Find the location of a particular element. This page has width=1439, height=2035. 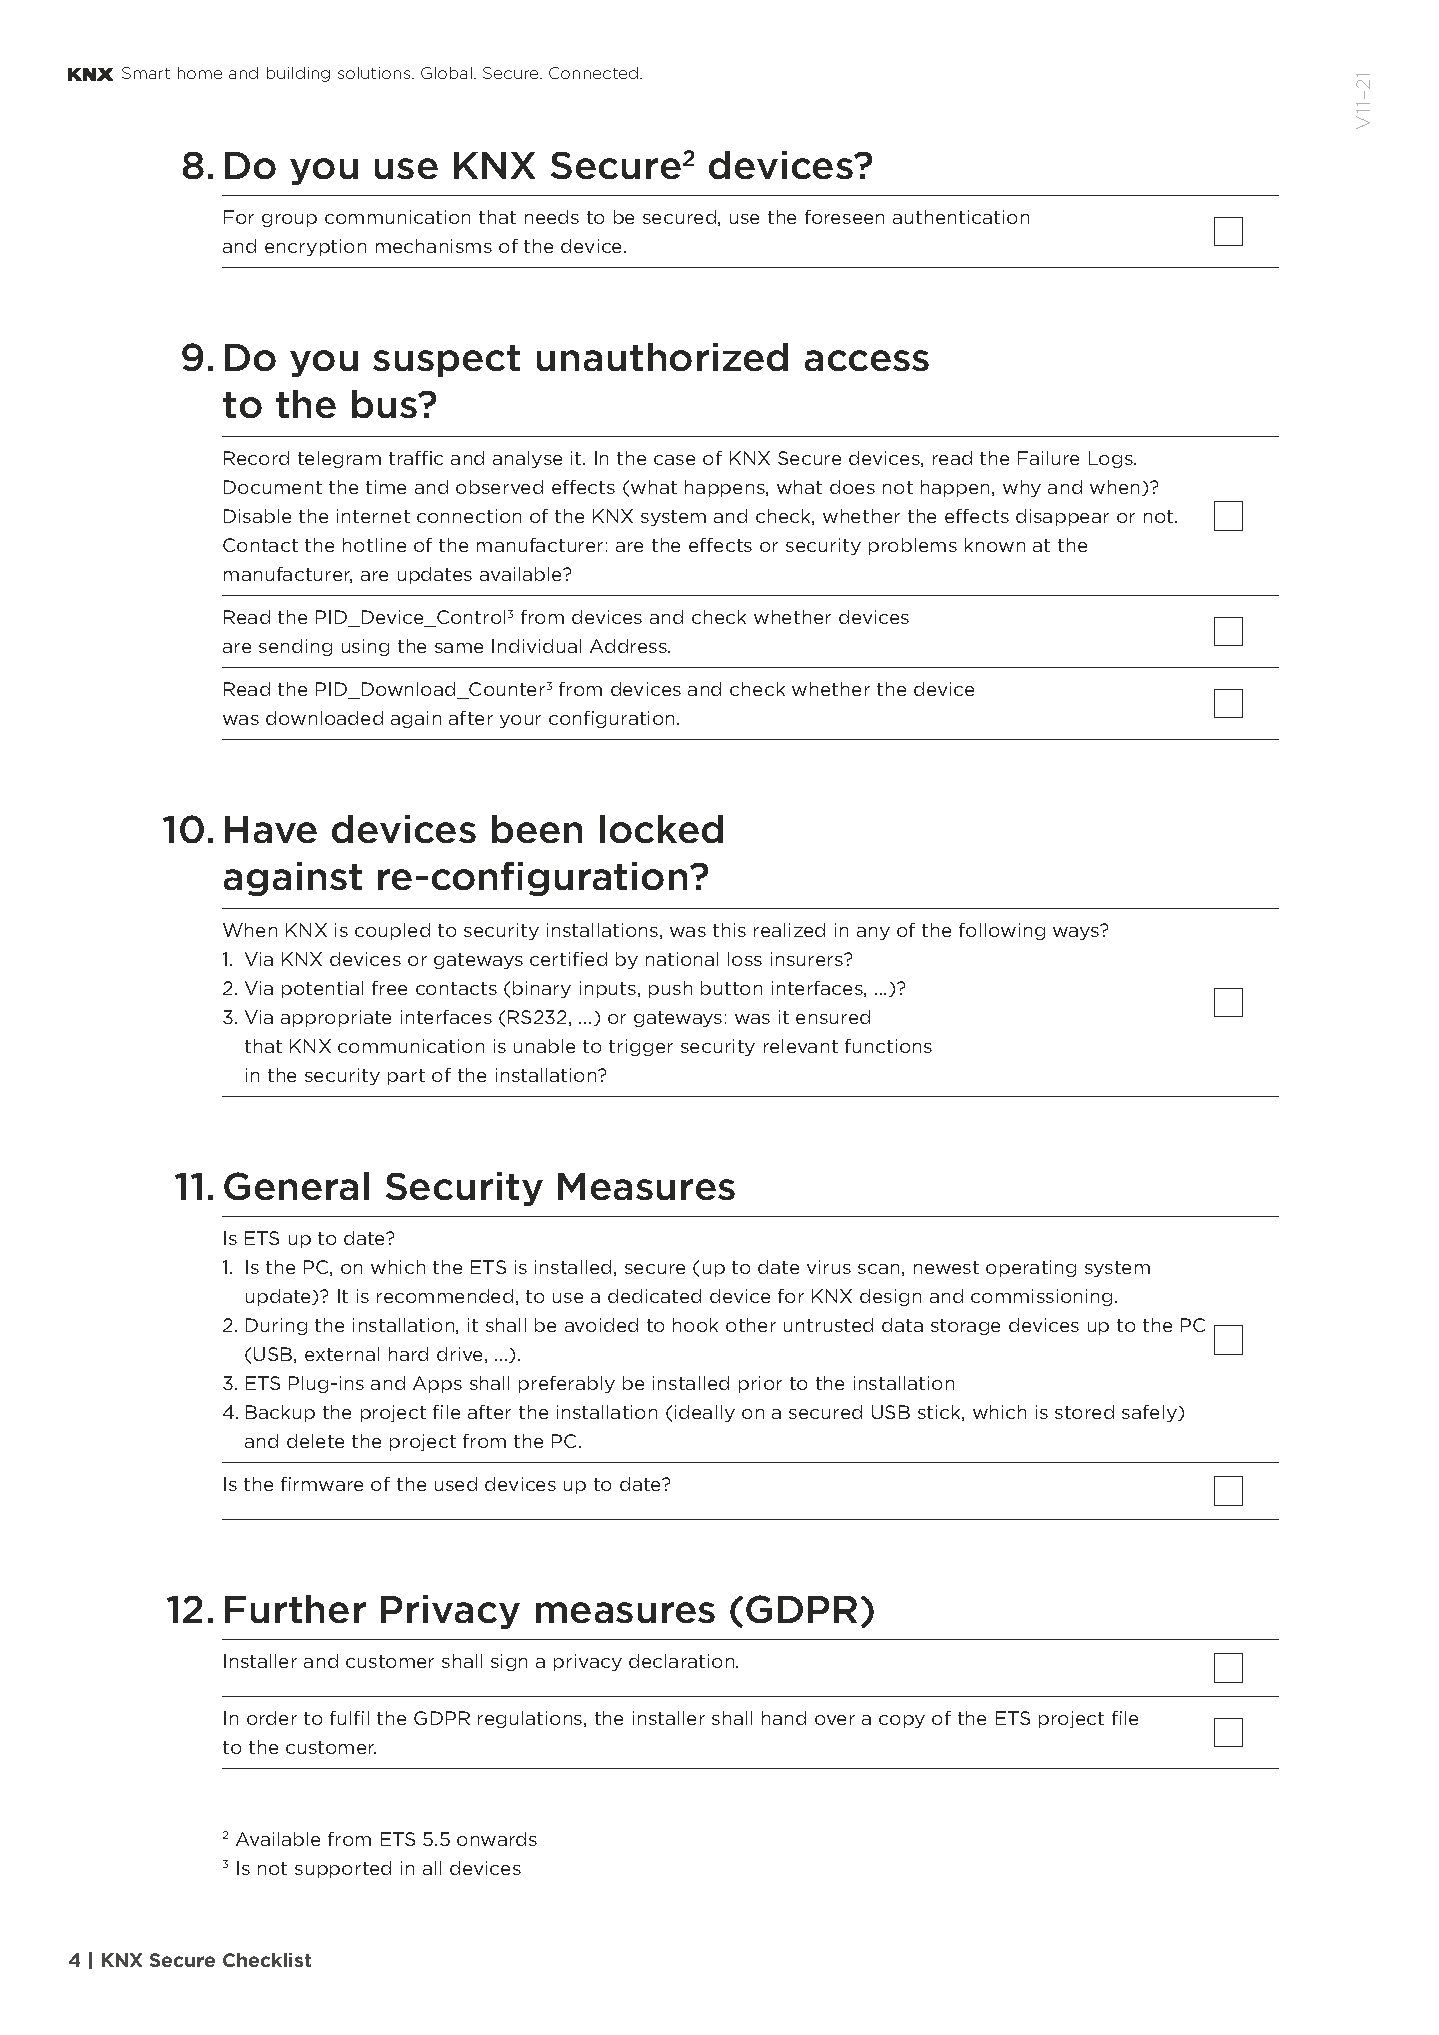

building is located at coordinates (298, 74).
